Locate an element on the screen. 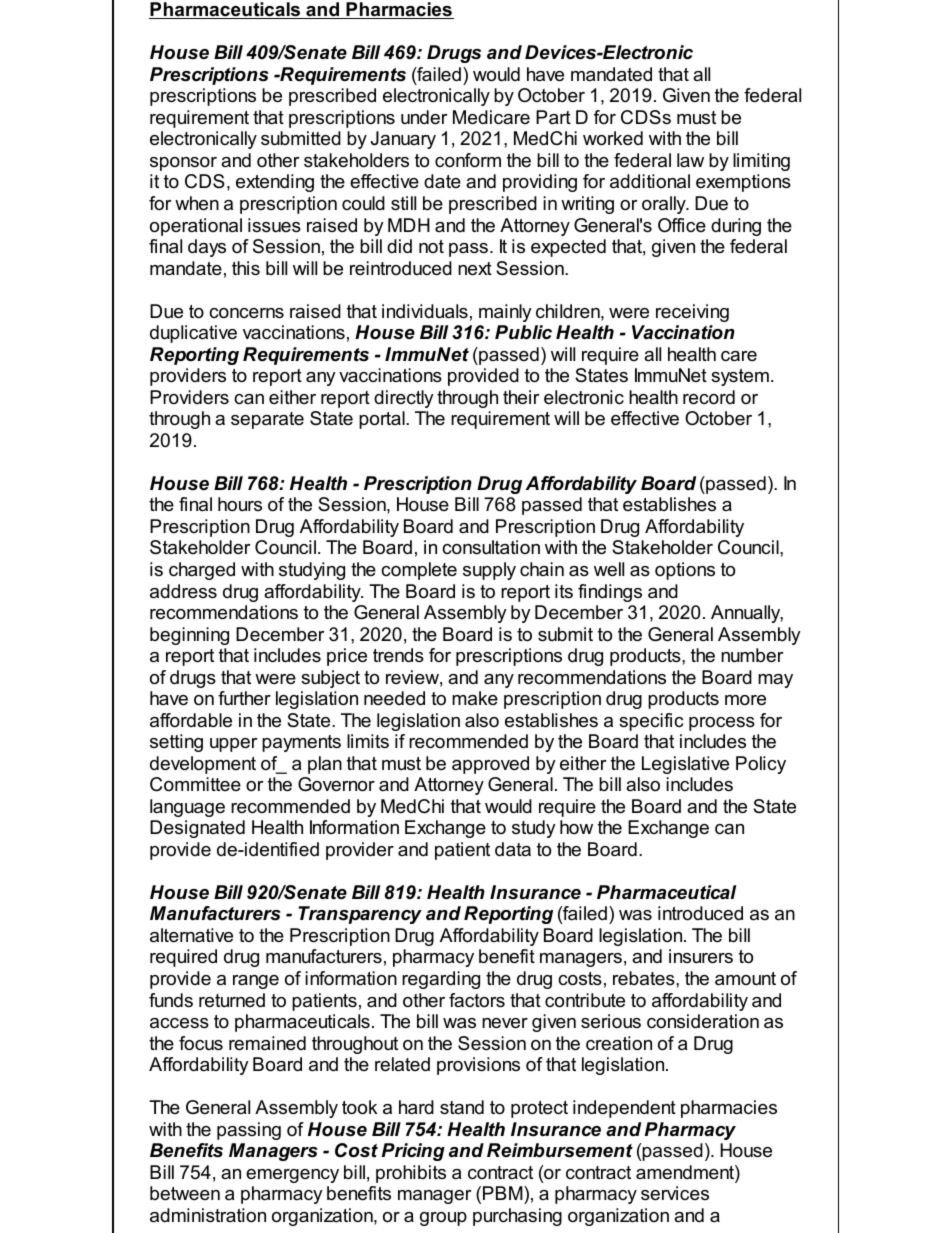 Image resolution: width=952 pixels, height=1233 pixels. administration is located at coordinates (208, 1215).
